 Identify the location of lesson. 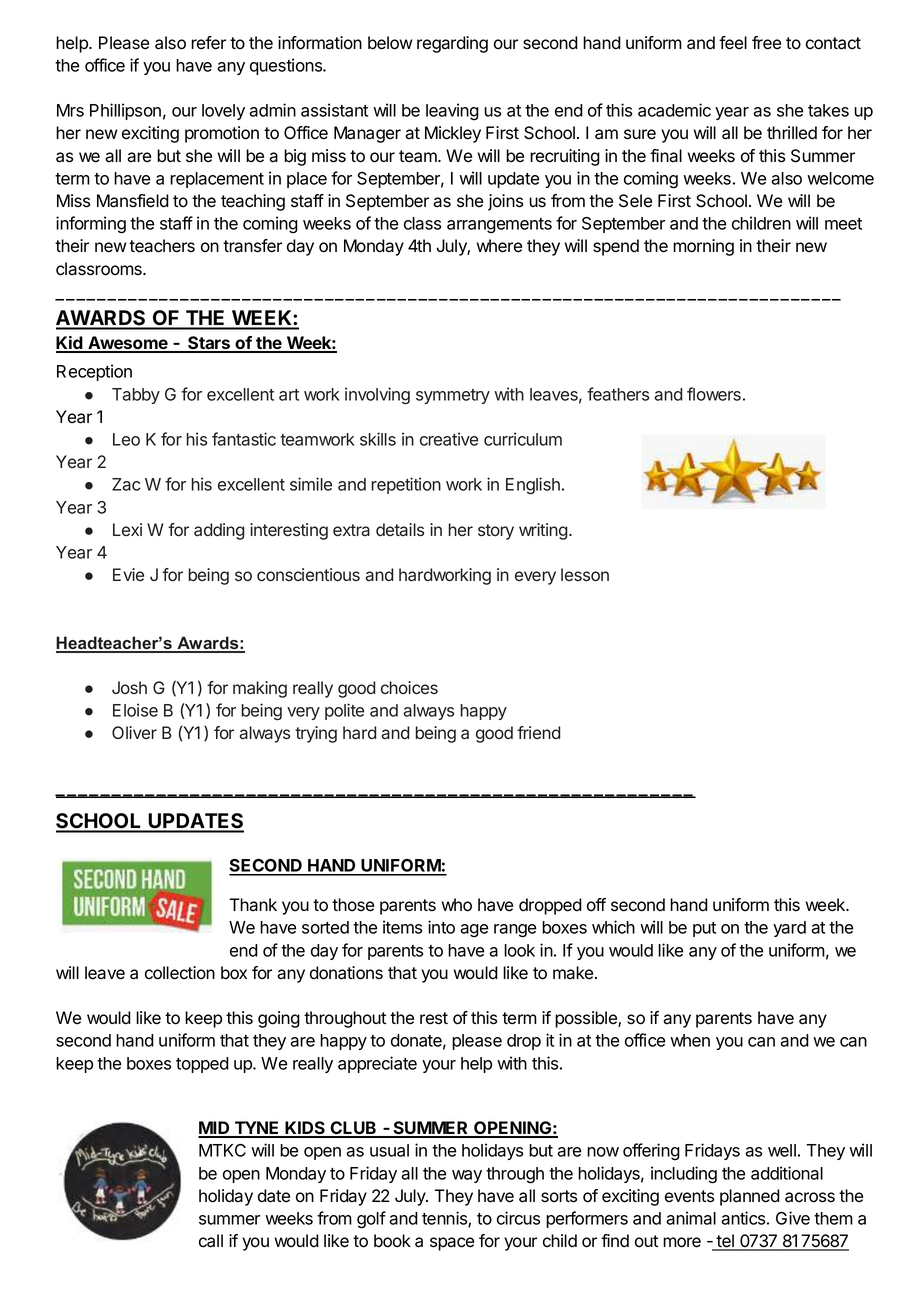
(585, 575).
